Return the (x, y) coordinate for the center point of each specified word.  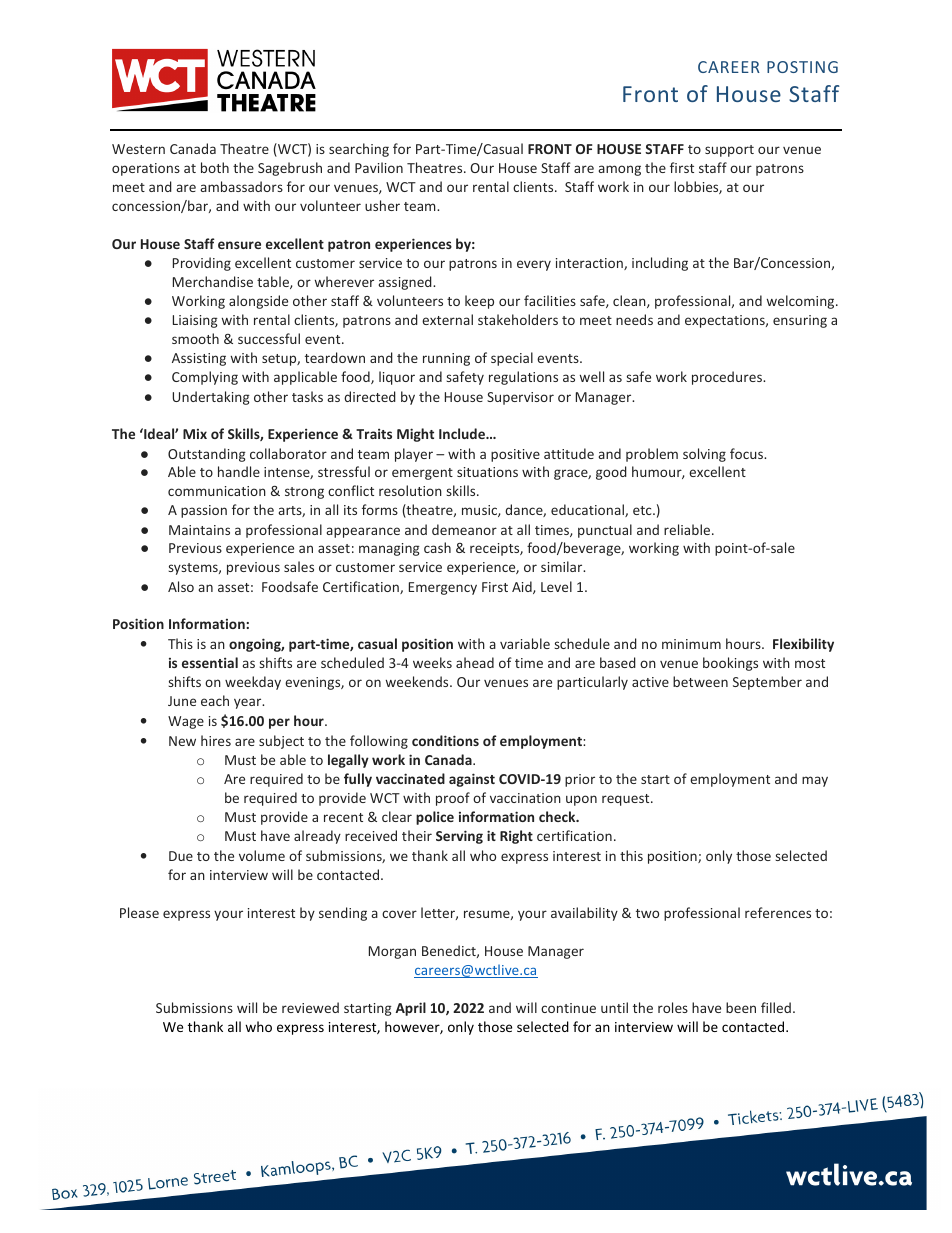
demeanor (464, 529)
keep (479, 302)
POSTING (802, 67)
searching (359, 150)
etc (643, 510)
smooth (195, 338)
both (215, 167)
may (815, 781)
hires (216, 740)
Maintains (199, 530)
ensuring (800, 321)
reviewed (310, 1007)
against (472, 780)
